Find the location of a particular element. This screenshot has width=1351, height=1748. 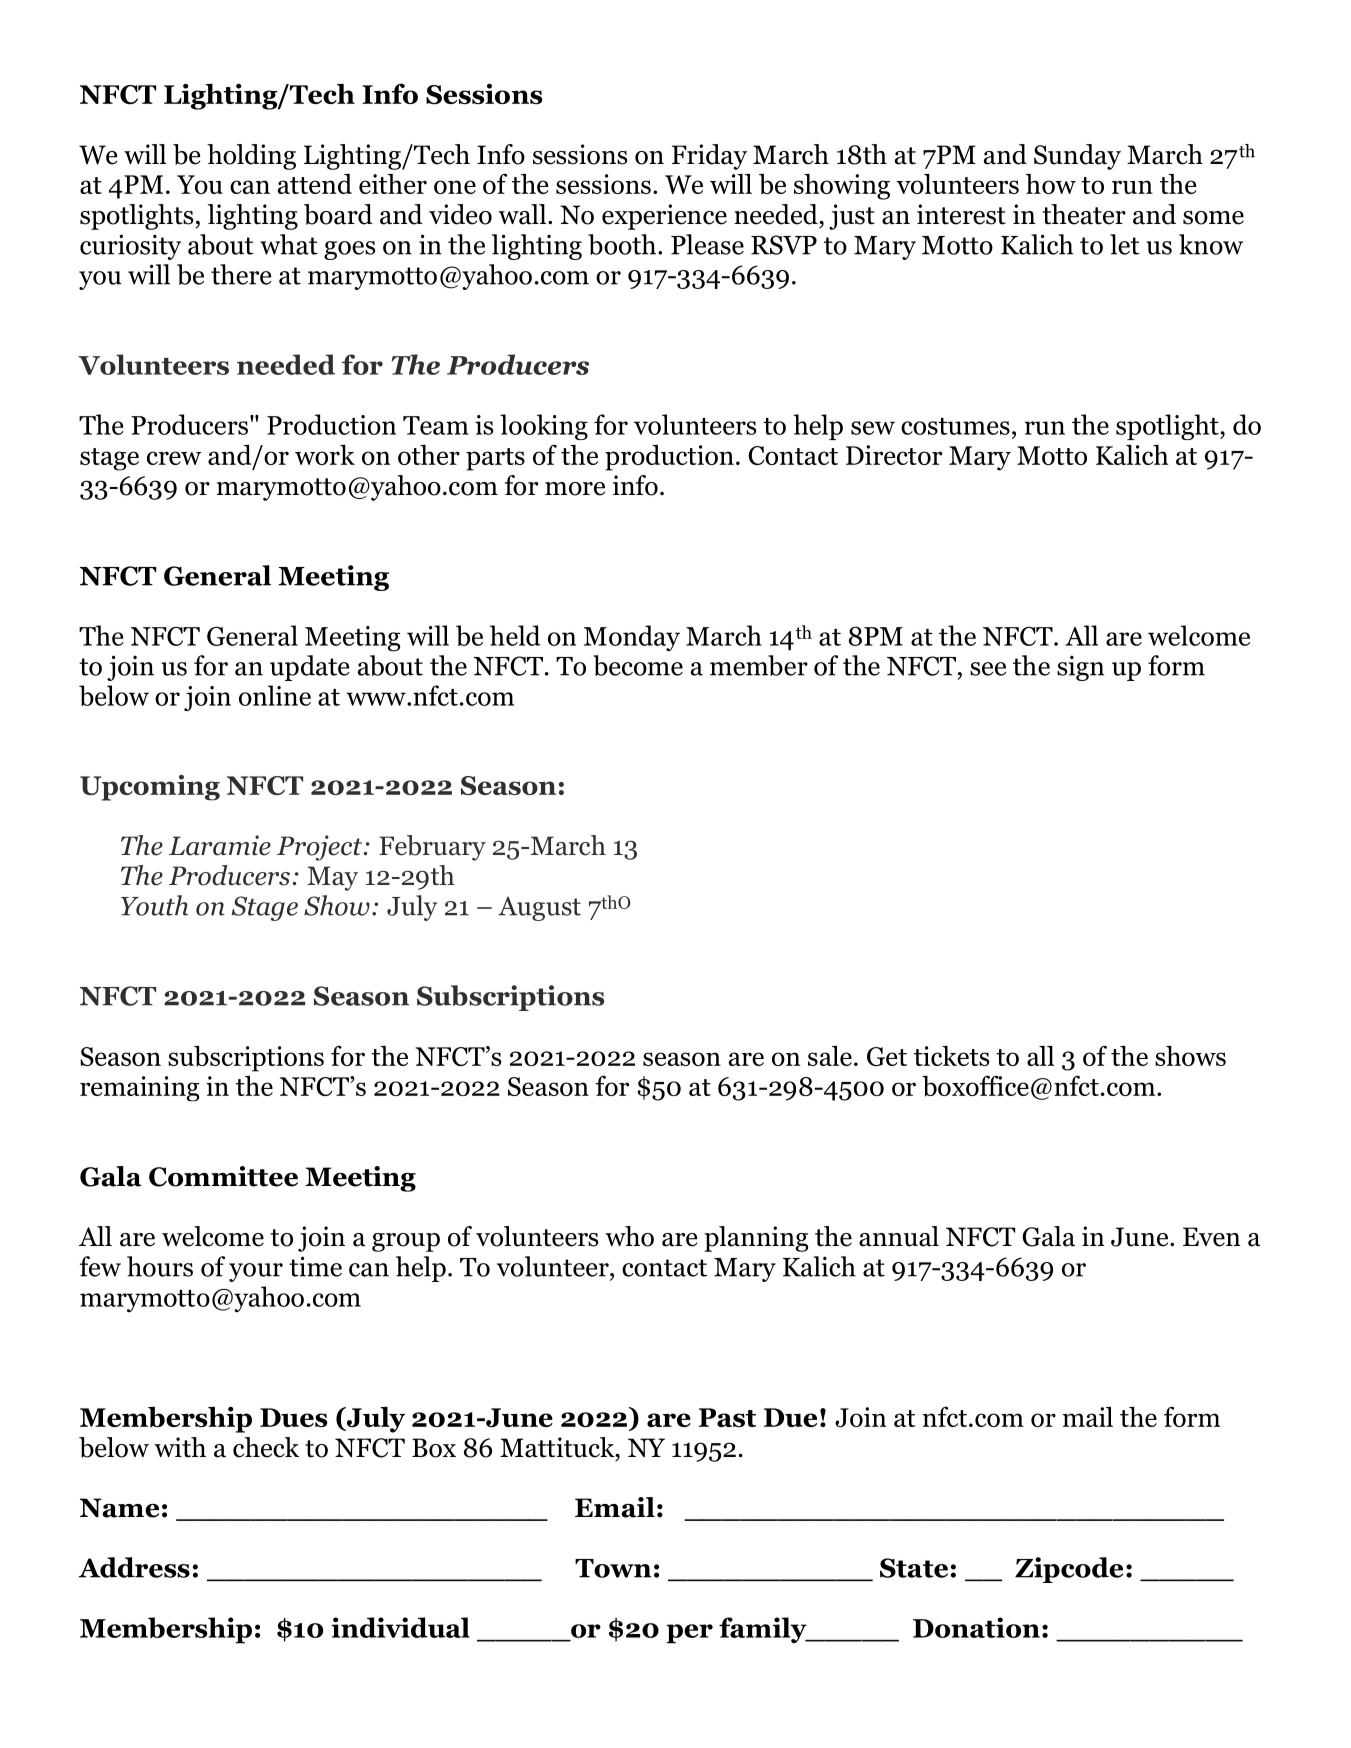

Donation is located at coordinates (976, 1627).
